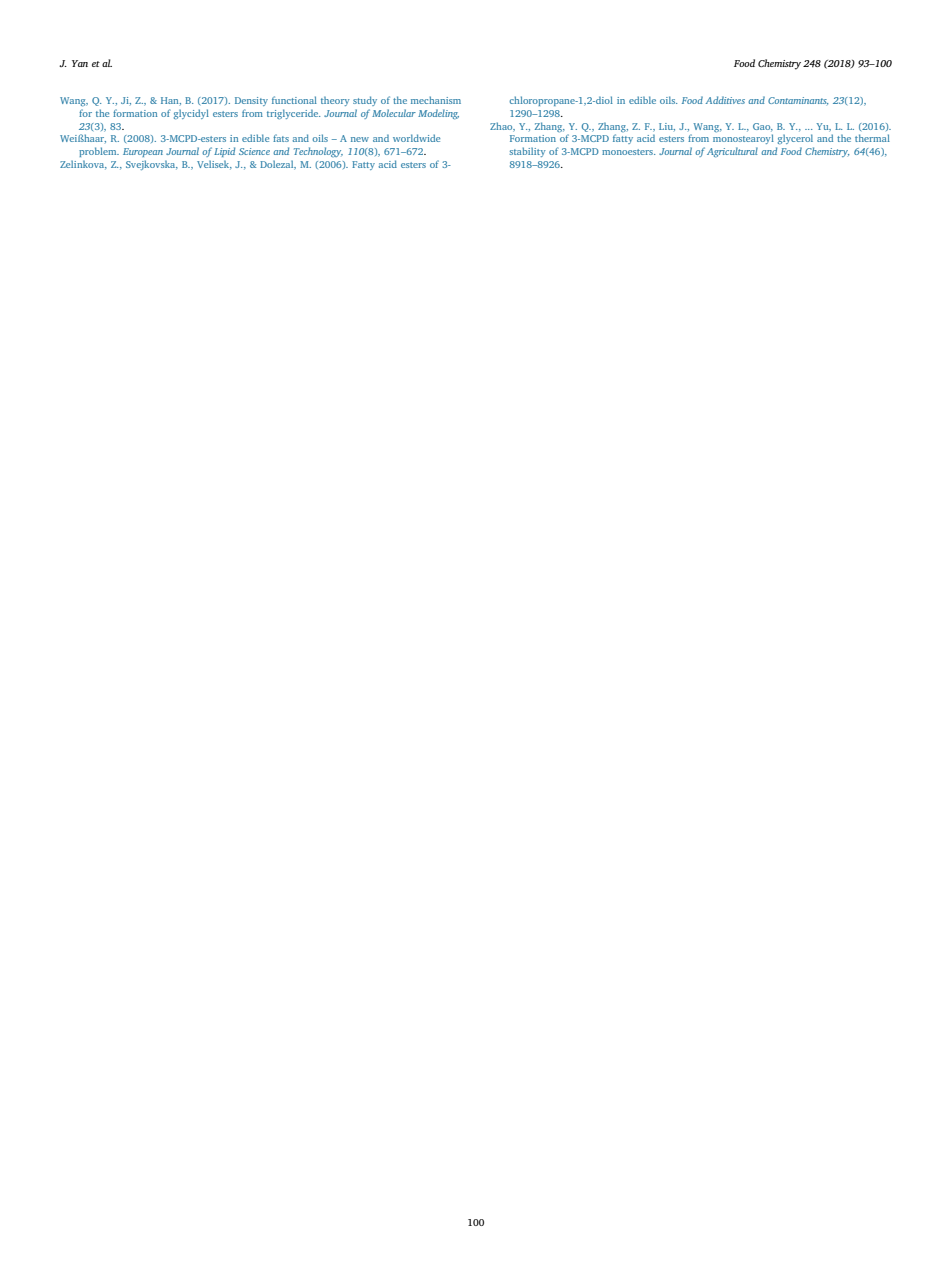  What do you see at coordinates (763, 127) in the image?
I see `Gao` at bounding box center [763, 127].
